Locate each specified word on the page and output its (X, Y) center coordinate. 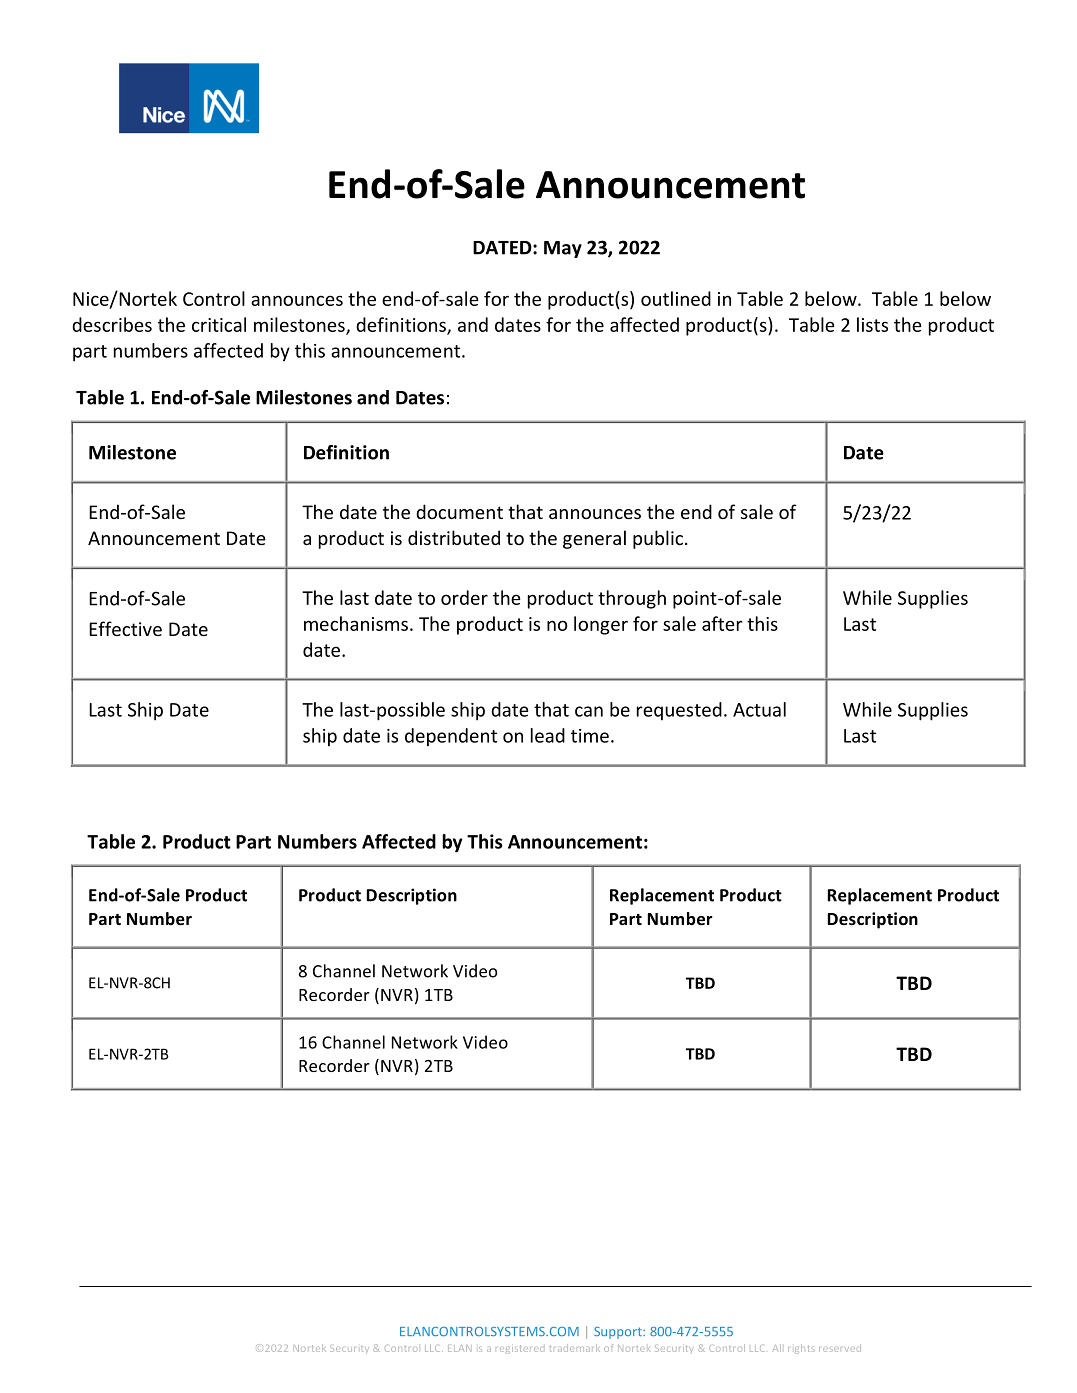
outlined (676, 298)
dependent (451, 737)
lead (548, 735)
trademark (575, 1348)
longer (601, 625)
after (722, 623)
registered (520, 1349)
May (563, 249)
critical (219, 324)
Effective (125, 628)
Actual (759, 709)
